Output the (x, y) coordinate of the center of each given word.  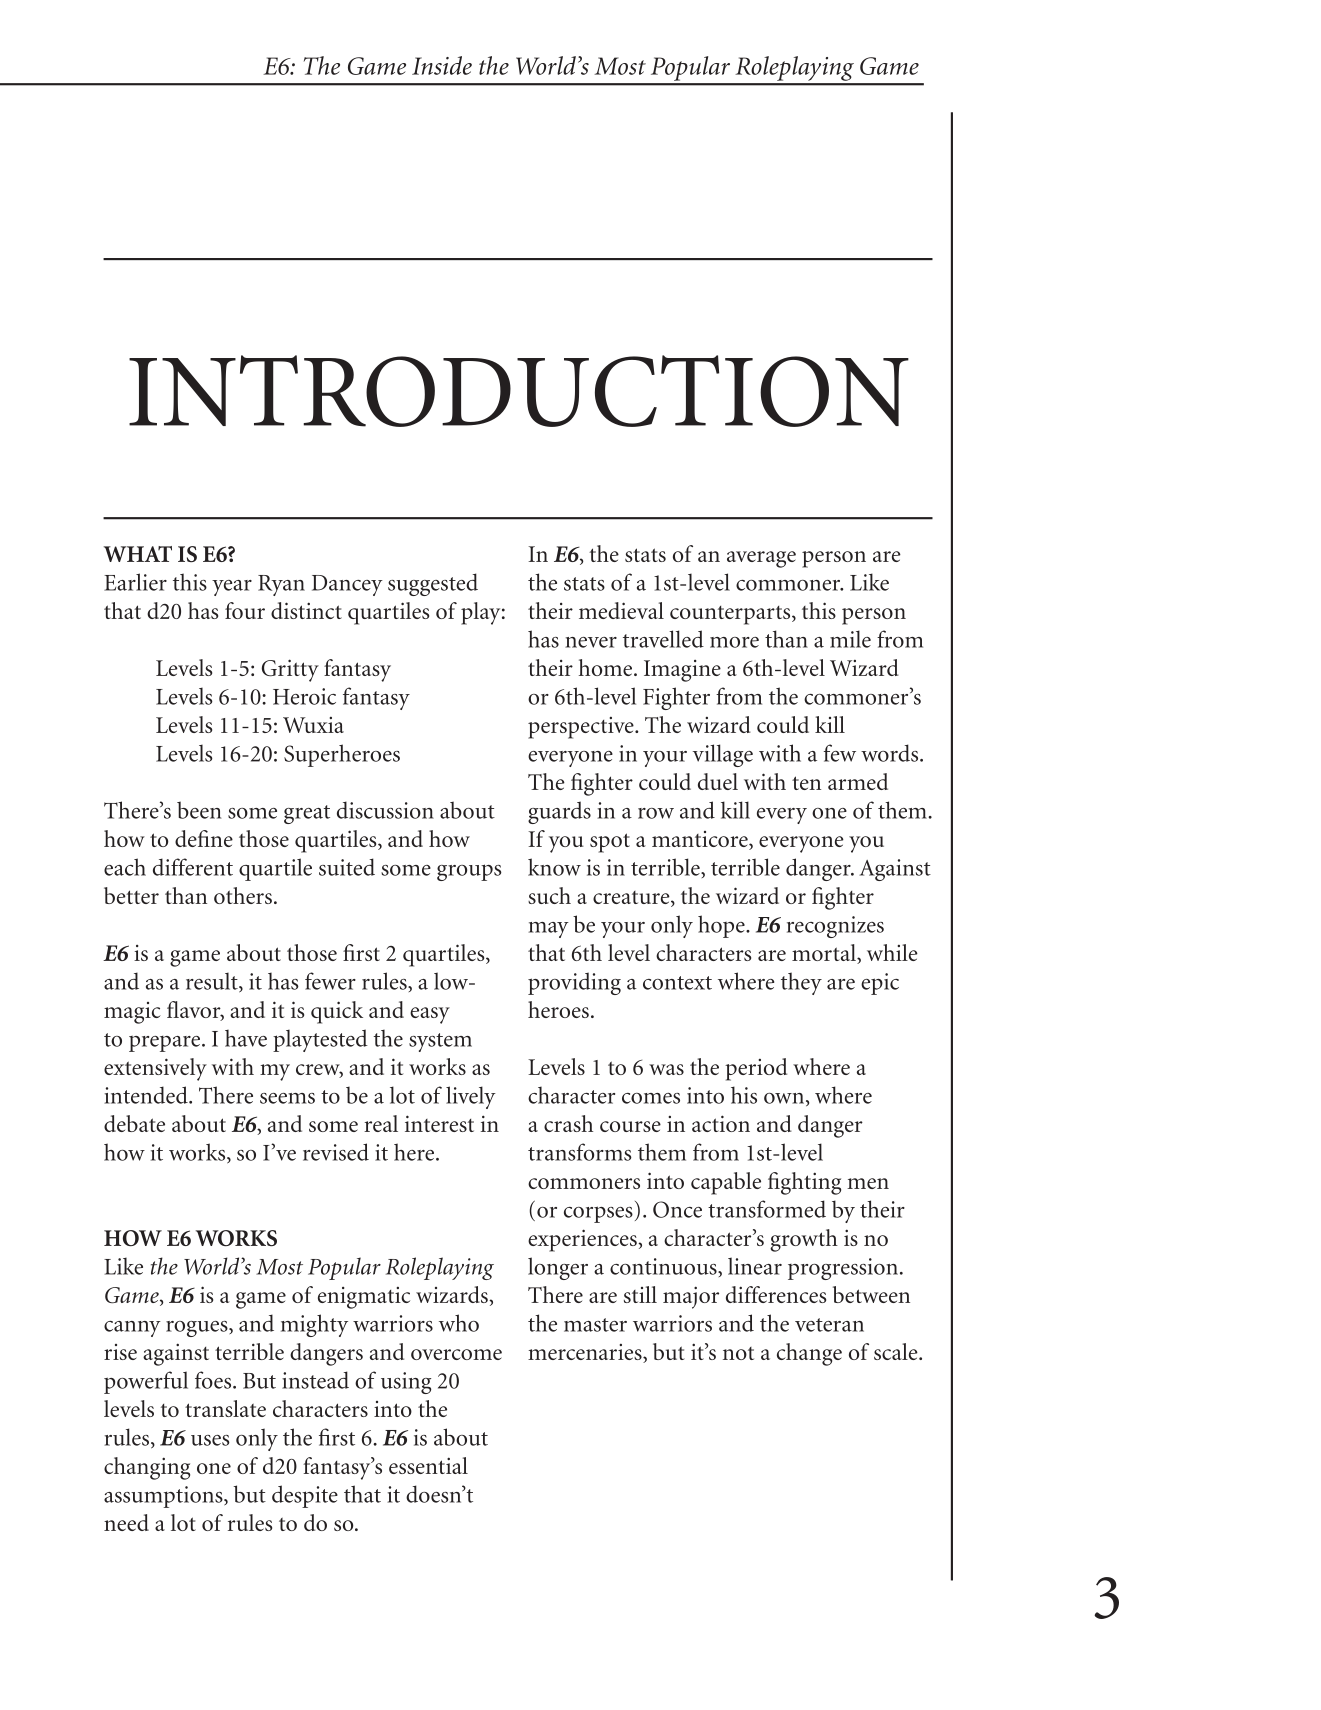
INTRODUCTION (519, 391)
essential (428, 1465)
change (809, 1354)
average (761, 559)
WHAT (138, 554)
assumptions (164, 1497)
